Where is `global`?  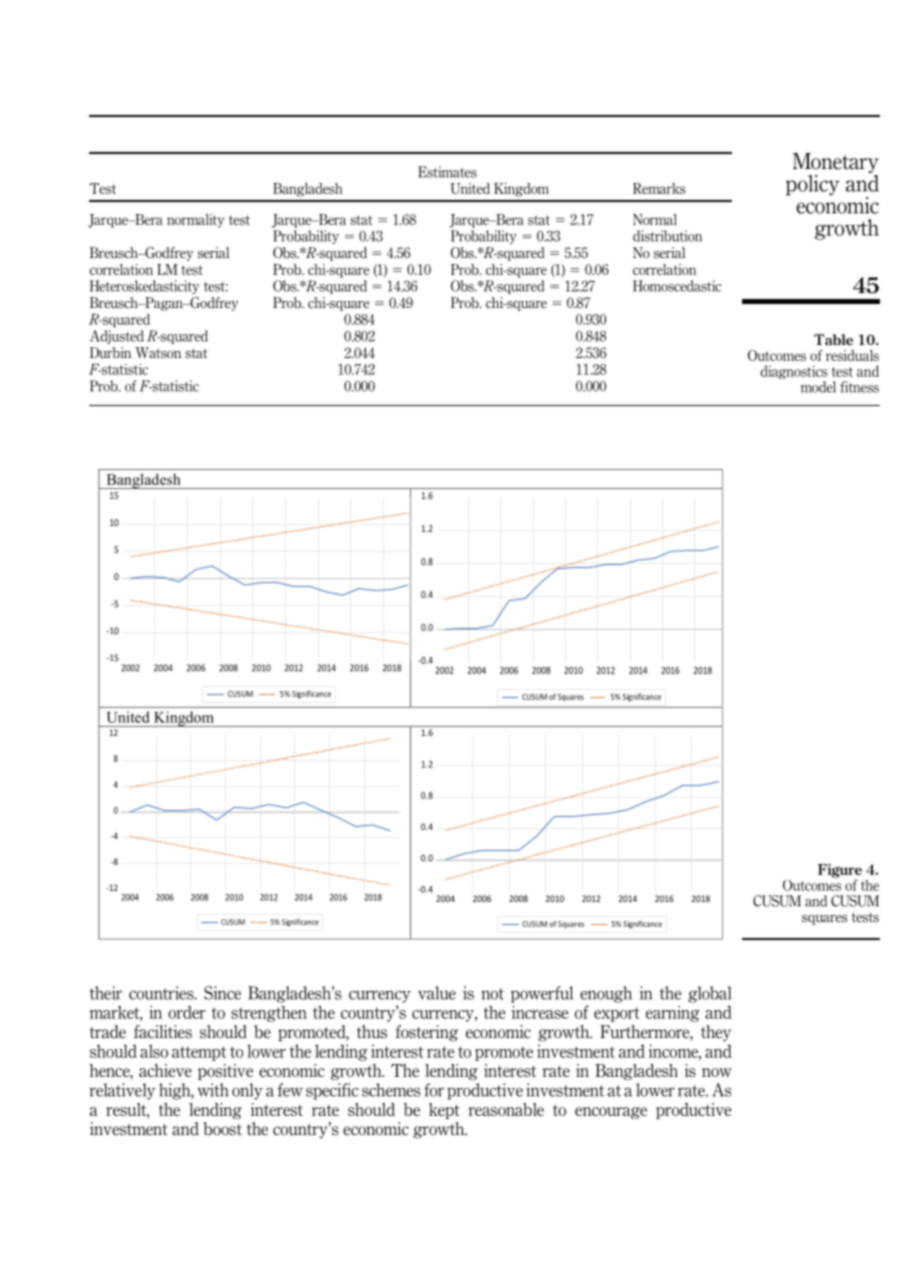
global is located at coordinates (709, 994).
